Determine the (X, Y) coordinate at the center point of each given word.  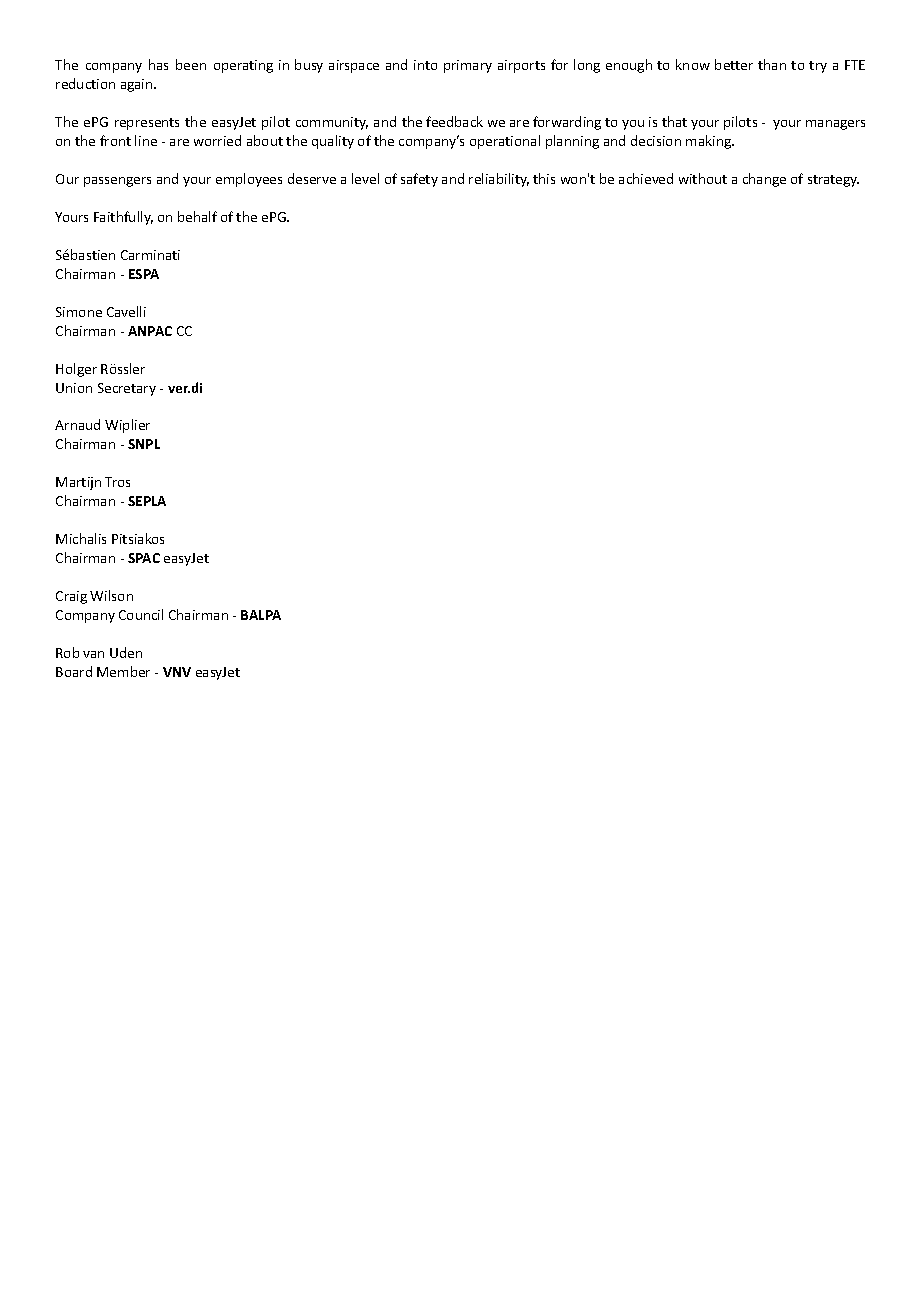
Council (141, 614)
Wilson (111, 595)
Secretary (127, 389)
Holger (76, 370)
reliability (499, 180)
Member (123, 671)
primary (468, 66)
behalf (197, 216)
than (772, 64)
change (764, 180)
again (138, 85)
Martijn (78, 483)
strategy (833, 181)
